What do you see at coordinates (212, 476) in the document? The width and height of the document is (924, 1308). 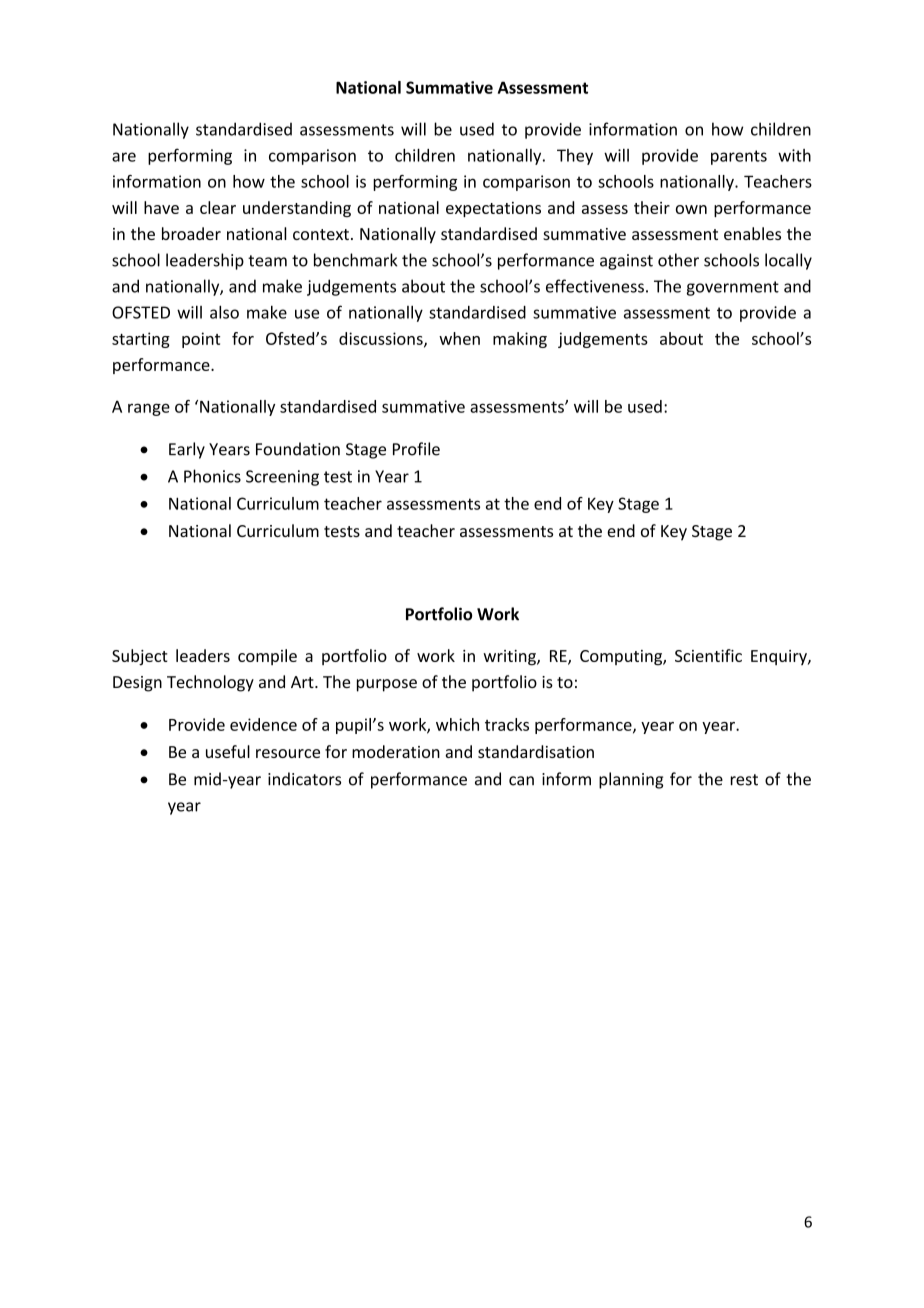 I see `Phonics` at bounding box center [212, 476].
